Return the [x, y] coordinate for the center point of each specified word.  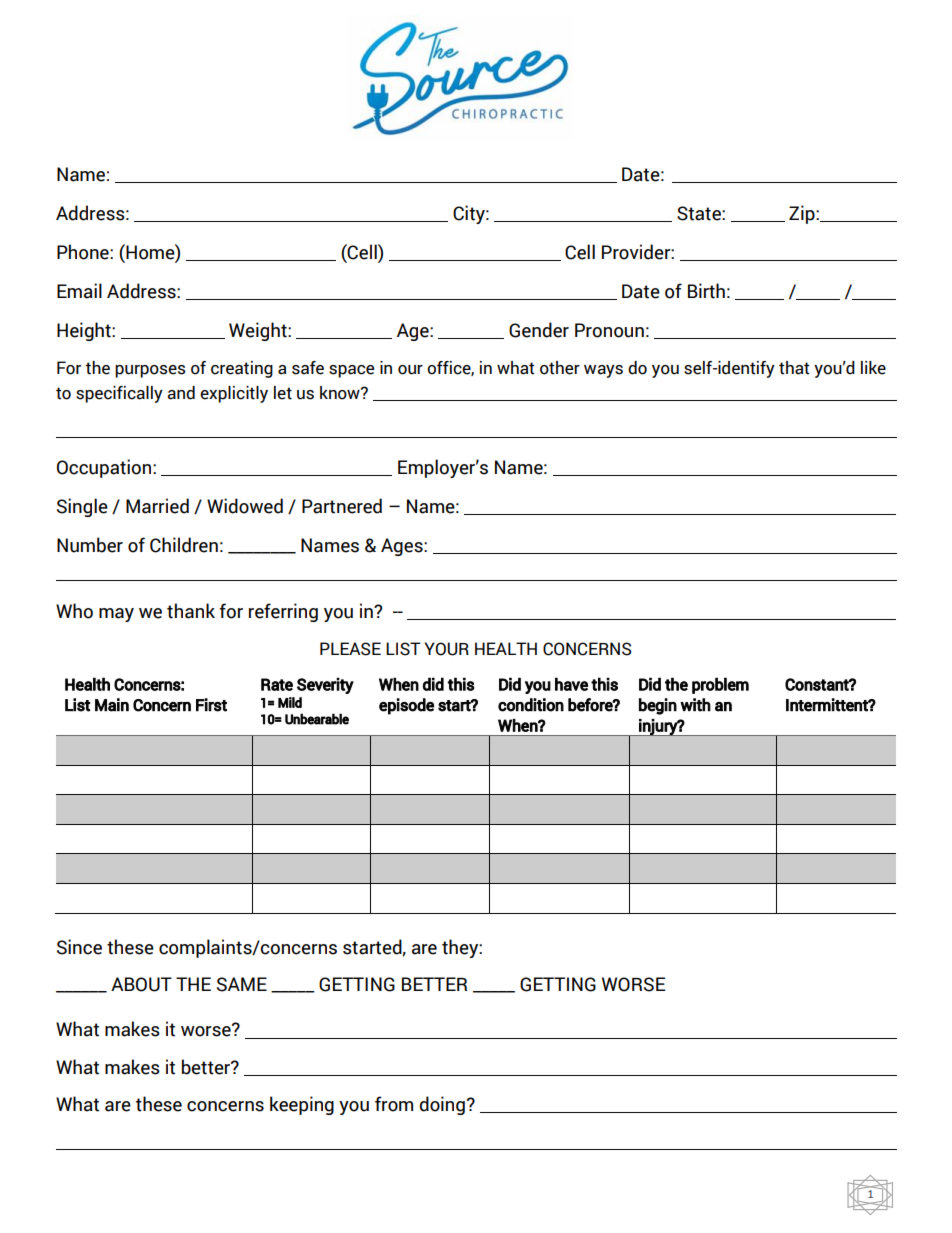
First [211, 705]
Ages [403, 547]
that [794, 368]
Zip [803, 214]
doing [442, 1105]
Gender [539, 330]
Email [79, 291]
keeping [302, 1105]
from [394, 1104]
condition [531, 705]
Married [157, 506]
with [695, 705]
